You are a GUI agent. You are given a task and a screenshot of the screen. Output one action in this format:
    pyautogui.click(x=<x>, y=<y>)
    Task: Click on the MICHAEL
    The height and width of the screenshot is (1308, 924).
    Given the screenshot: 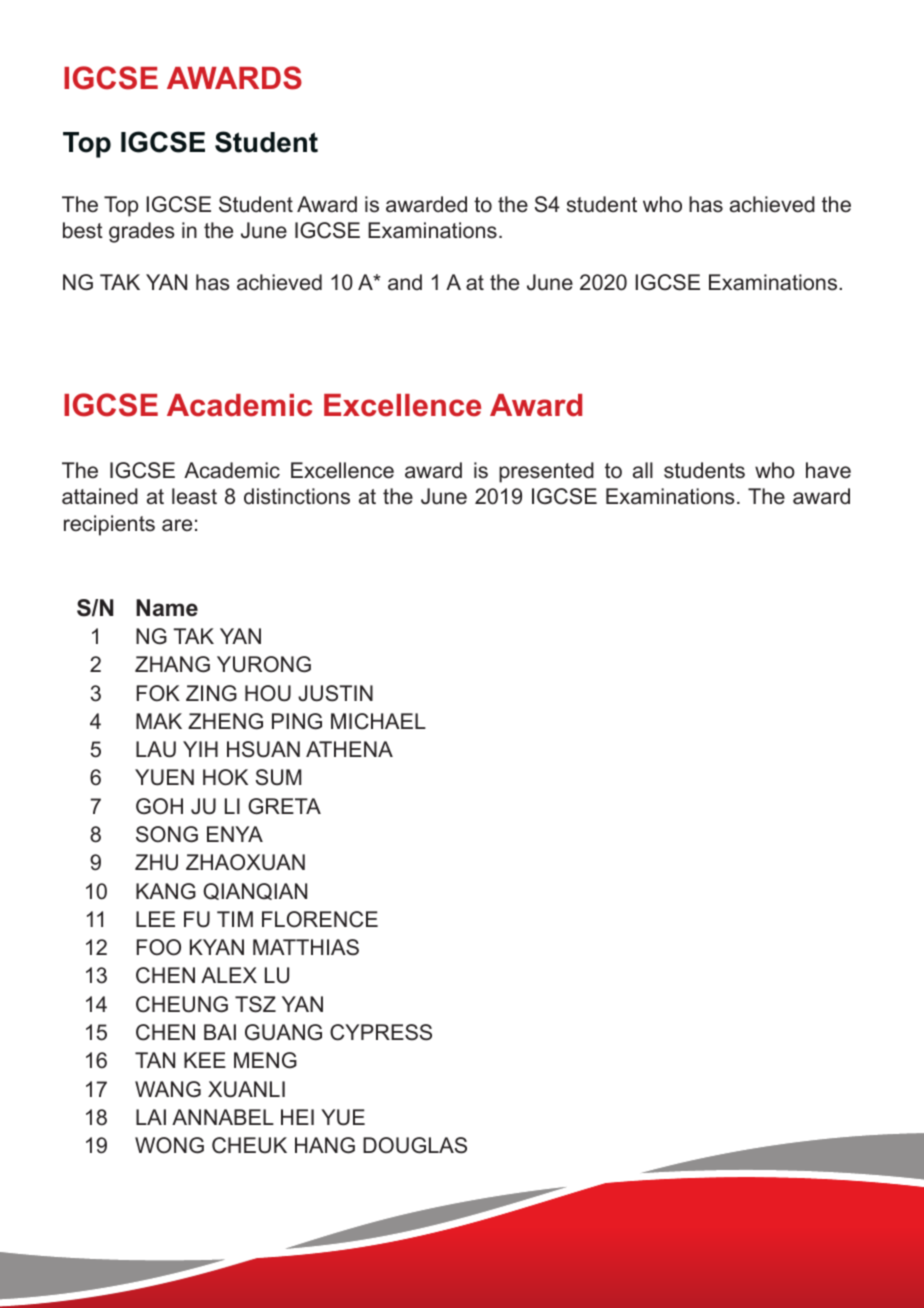 What is the action you would take?
    pyautogui.click(x=378, y=721)
